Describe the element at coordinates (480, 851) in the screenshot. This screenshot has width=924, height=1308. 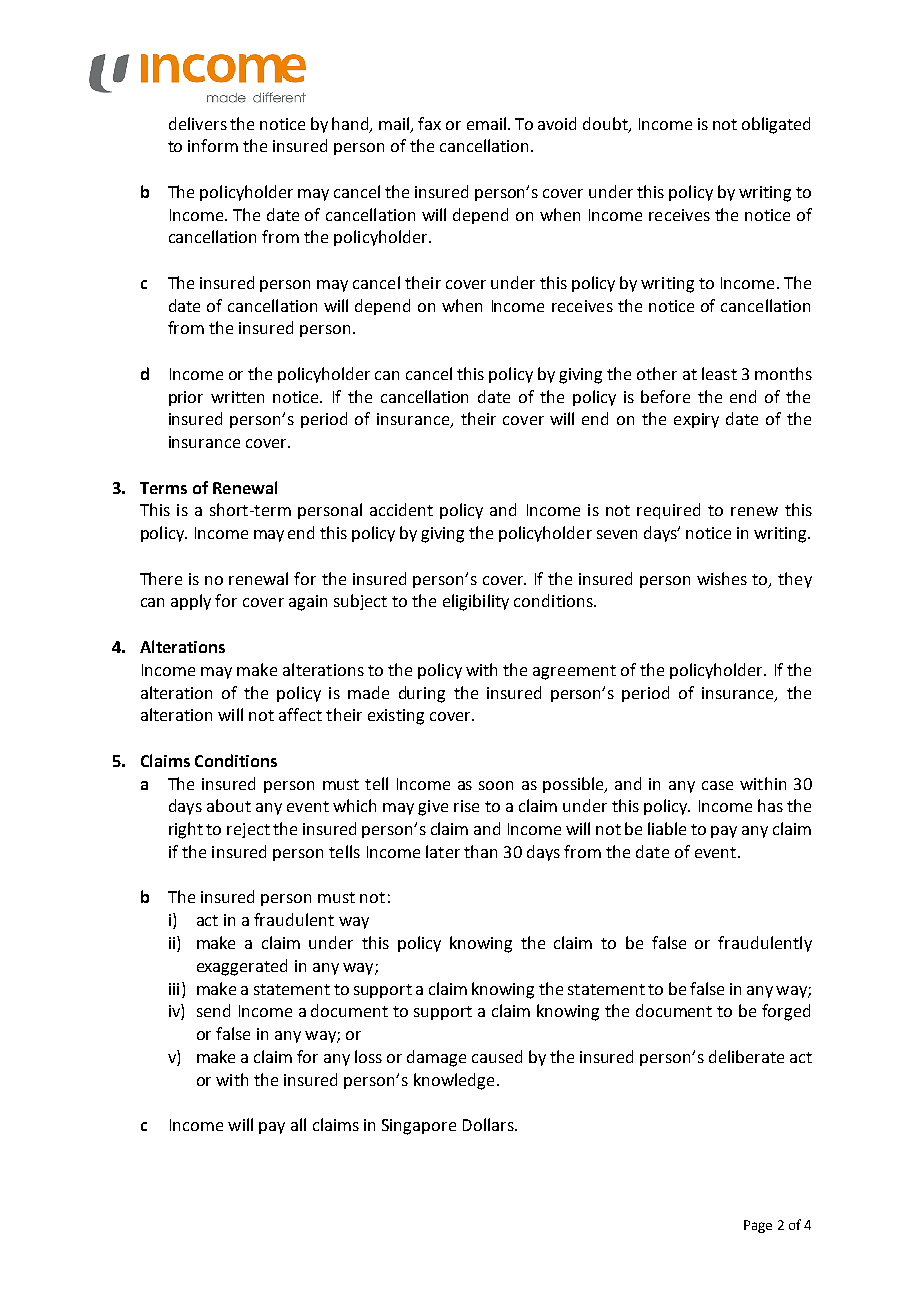
I see `than` at that location.
